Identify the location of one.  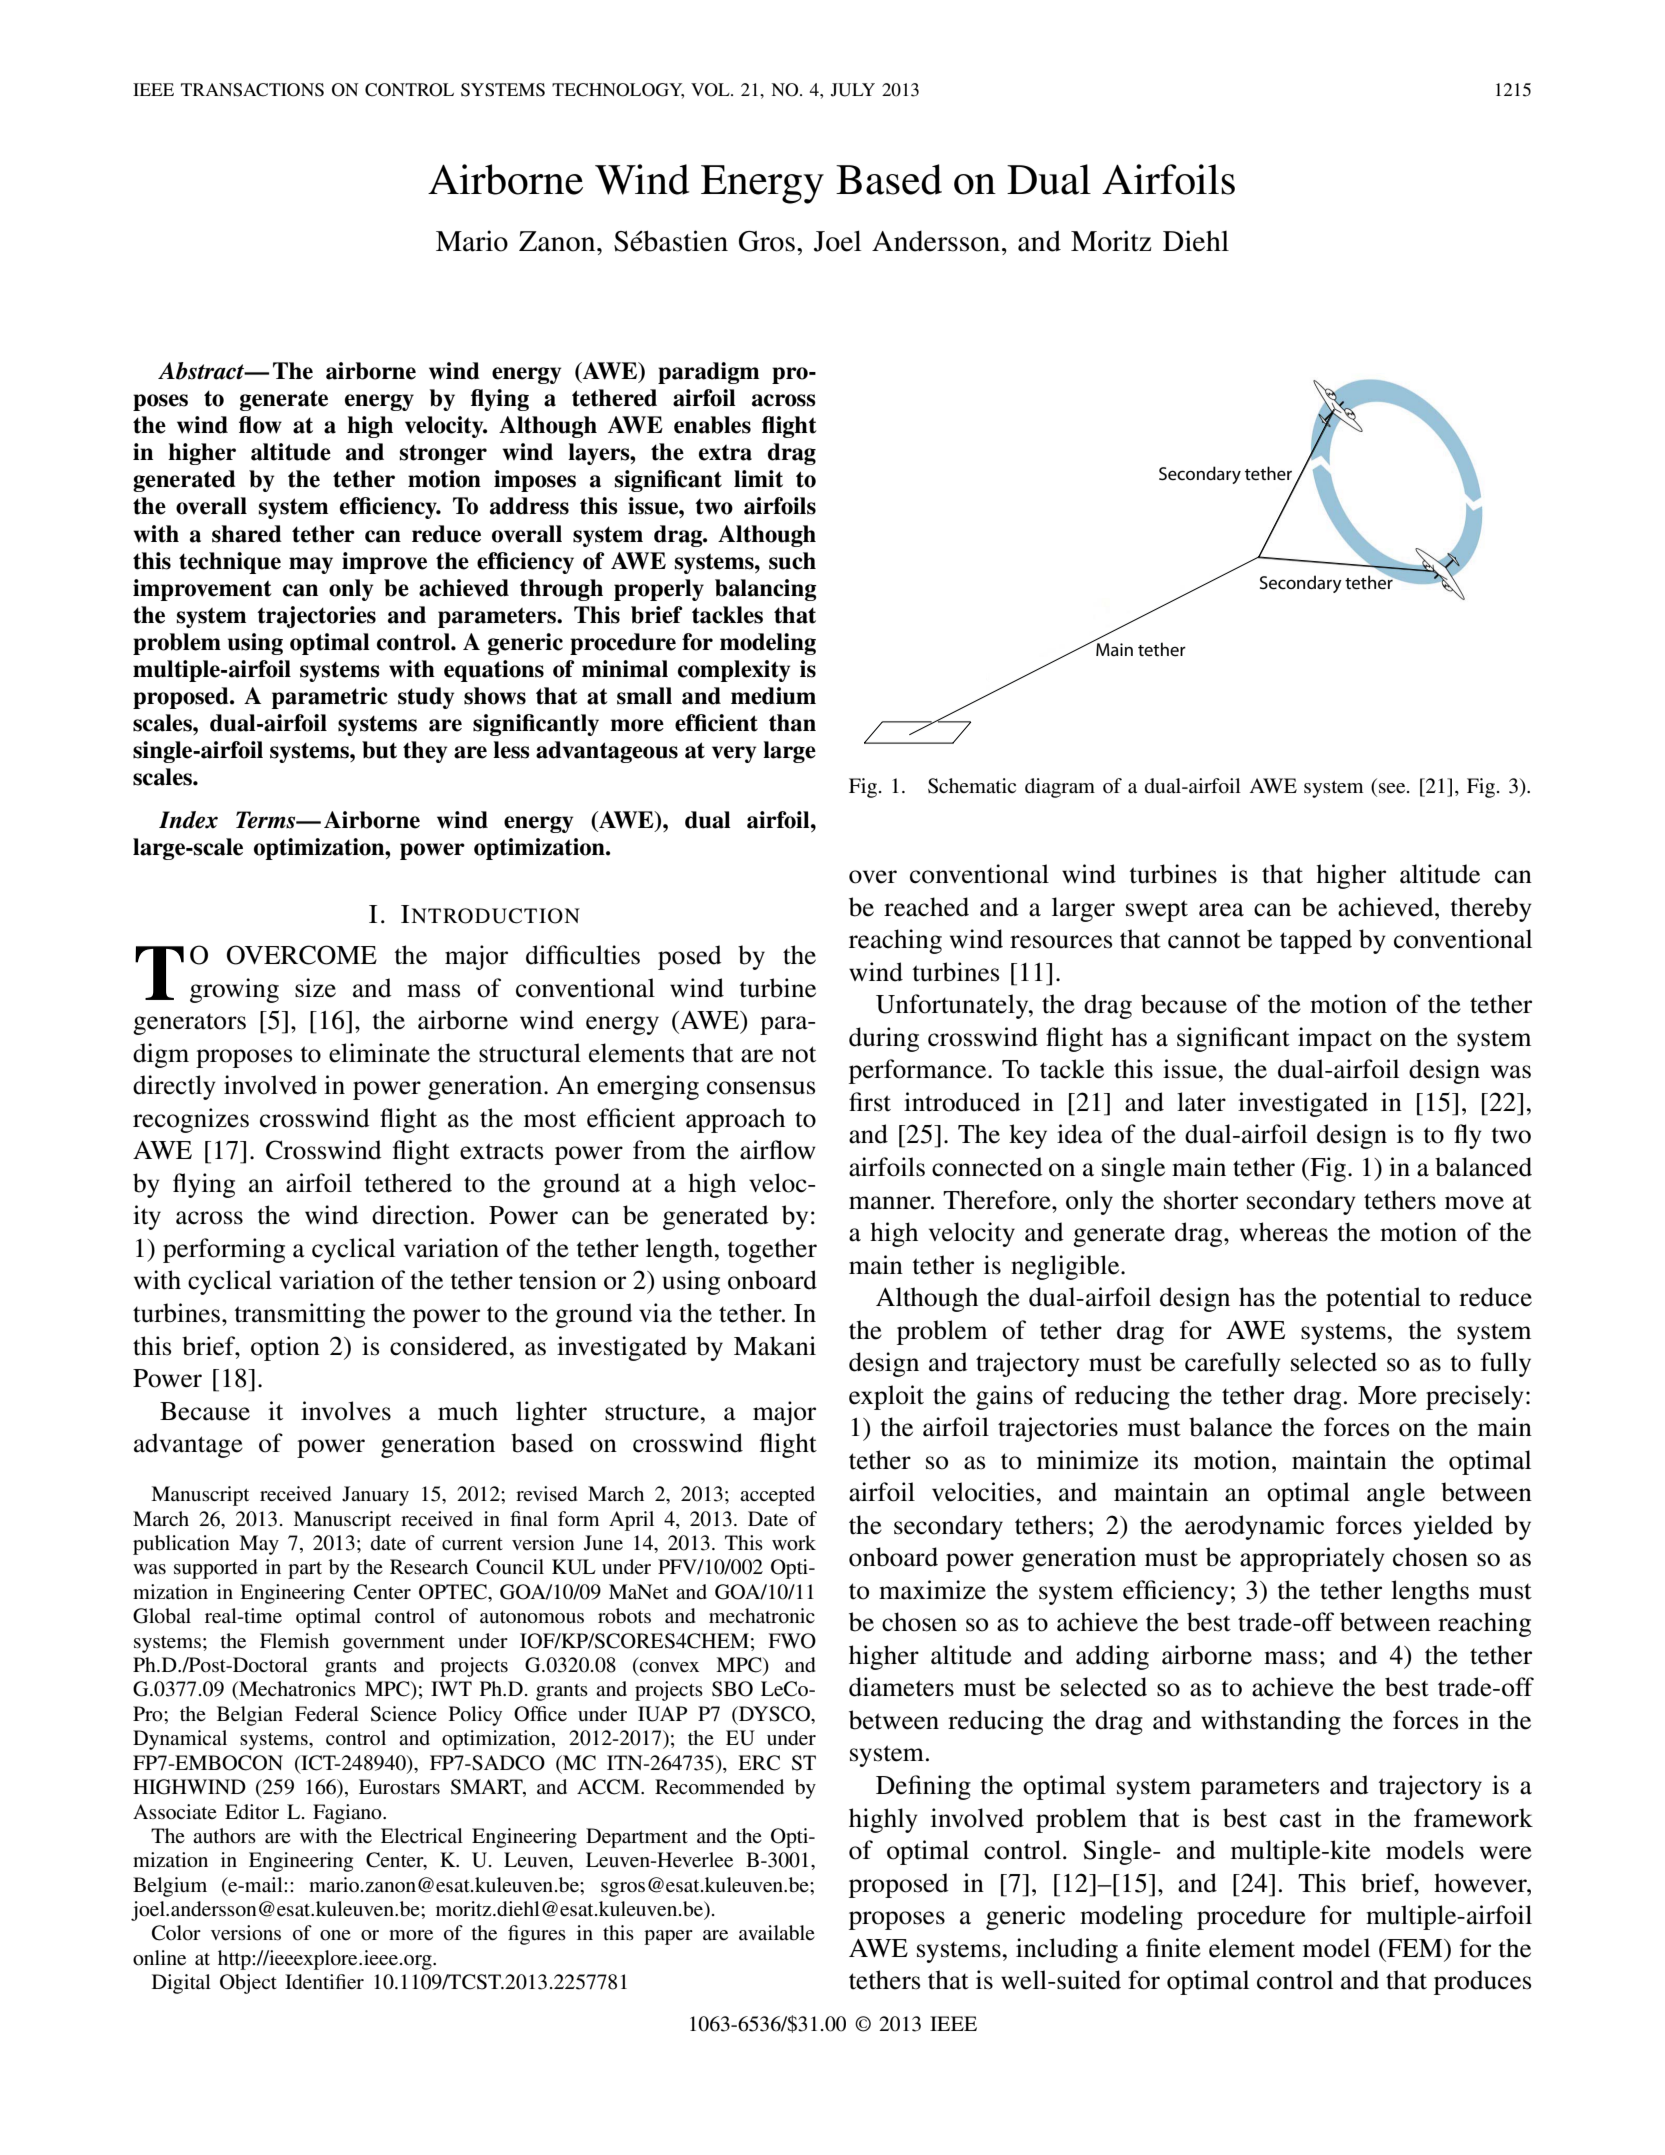
(335, 1935).
